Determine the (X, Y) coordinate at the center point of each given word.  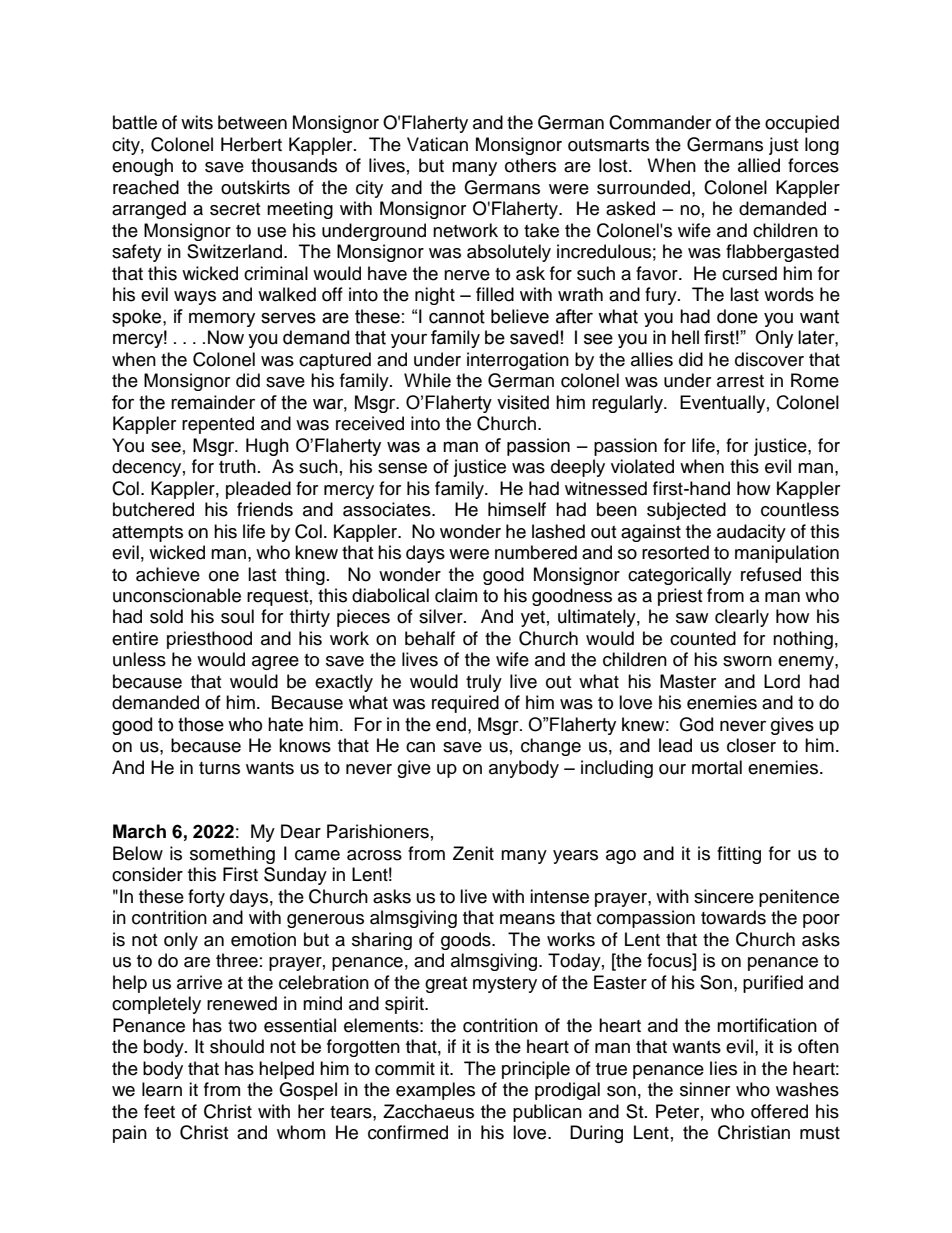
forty (206, 898)
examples (435, 1091)
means (527, 919)
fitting (739, 855)
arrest (740, 381)
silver (442, 616)
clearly (742, 618)
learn (162, 1089)
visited (523, 402)
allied (759, 165)
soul (237, 616)
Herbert (251, 144)
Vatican (437, 144)
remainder (213, 402)
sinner (705, 1089)
